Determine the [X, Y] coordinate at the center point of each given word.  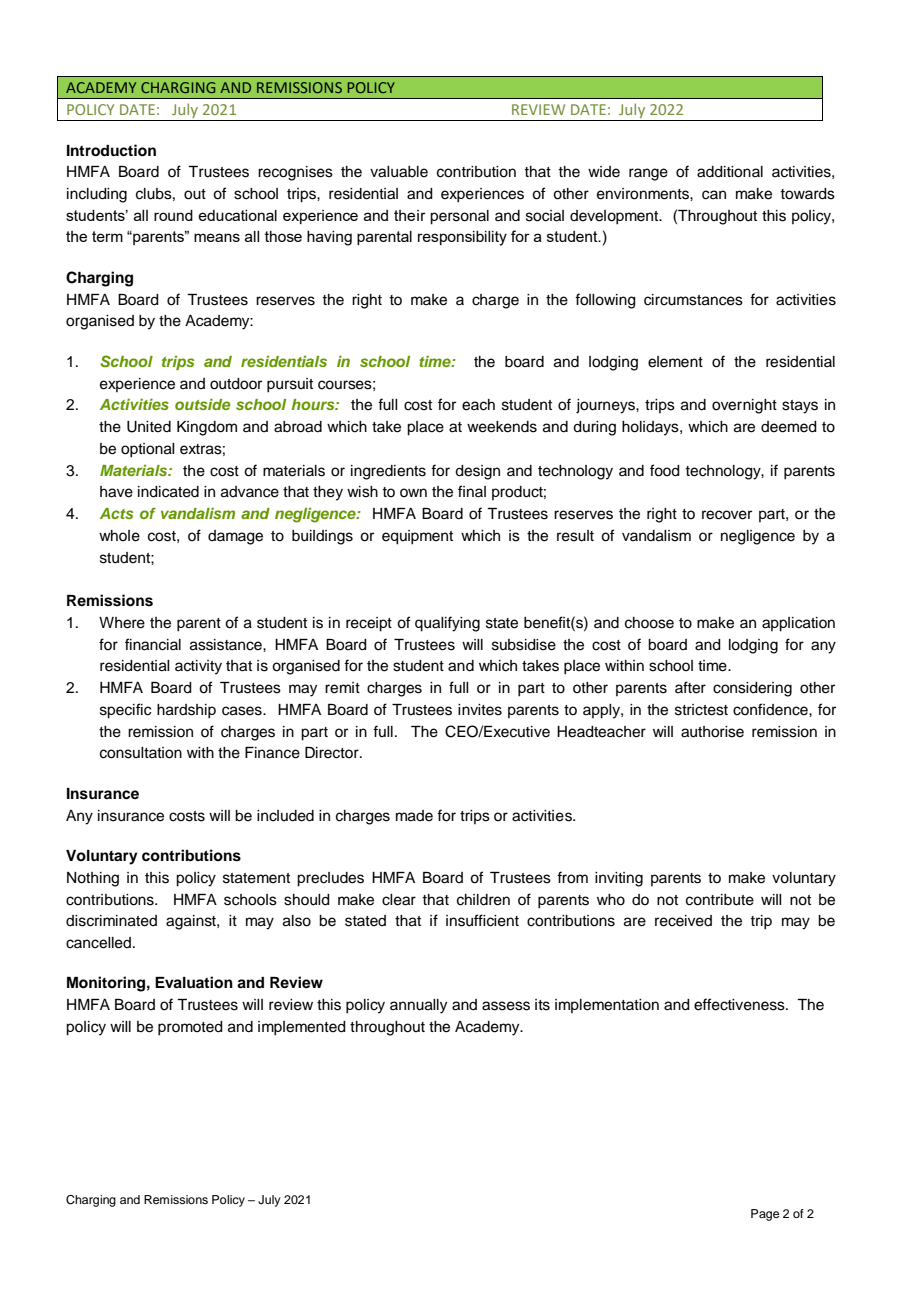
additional [730, 172]
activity [198, 667]
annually [418, 1006]
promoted [190, 1028]
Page [765, 1215]
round [173, 215]
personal [459, 217]
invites [480, 710]
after [690, 687]
